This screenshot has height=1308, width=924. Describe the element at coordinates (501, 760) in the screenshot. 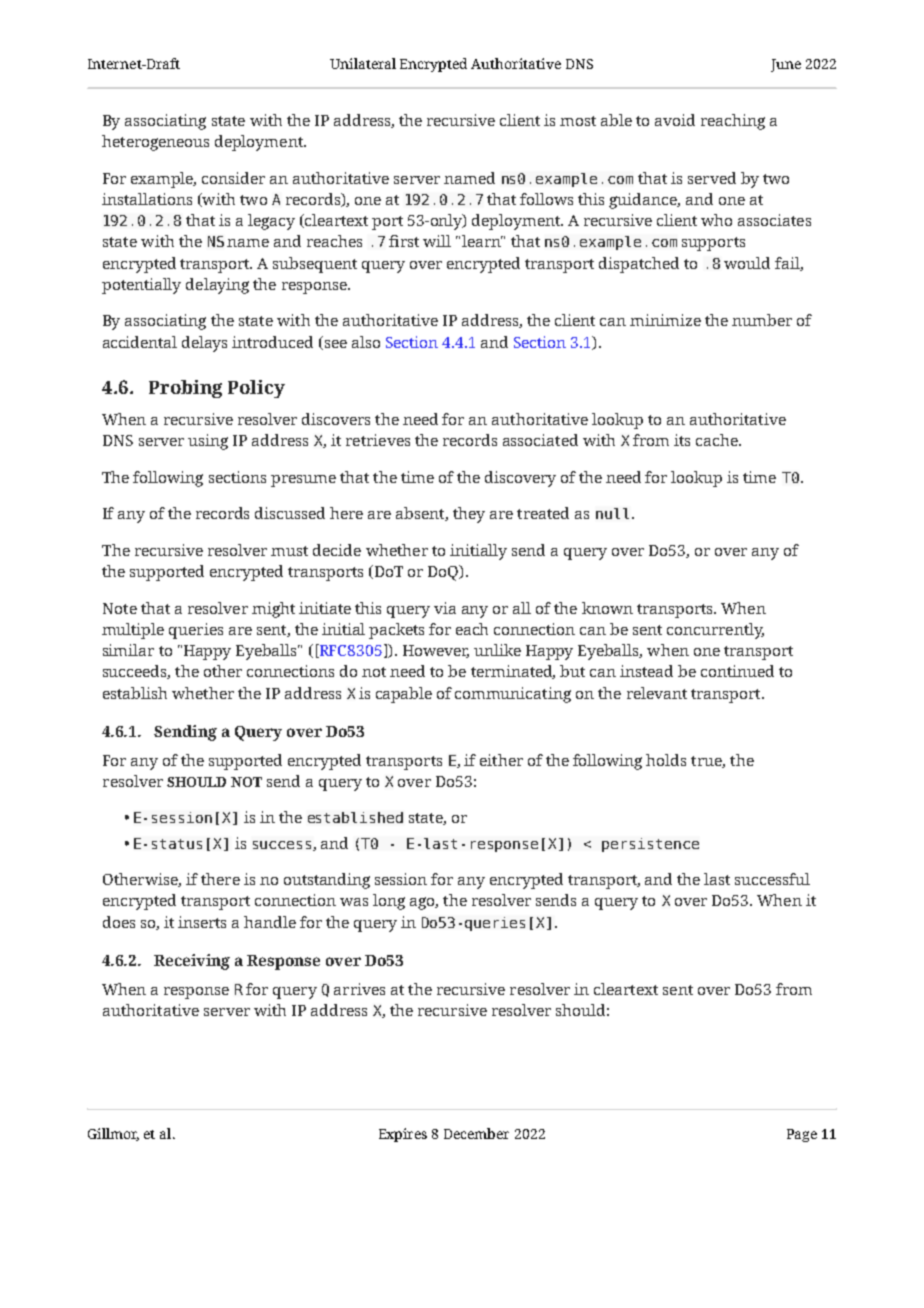

I see `either` at that location.
